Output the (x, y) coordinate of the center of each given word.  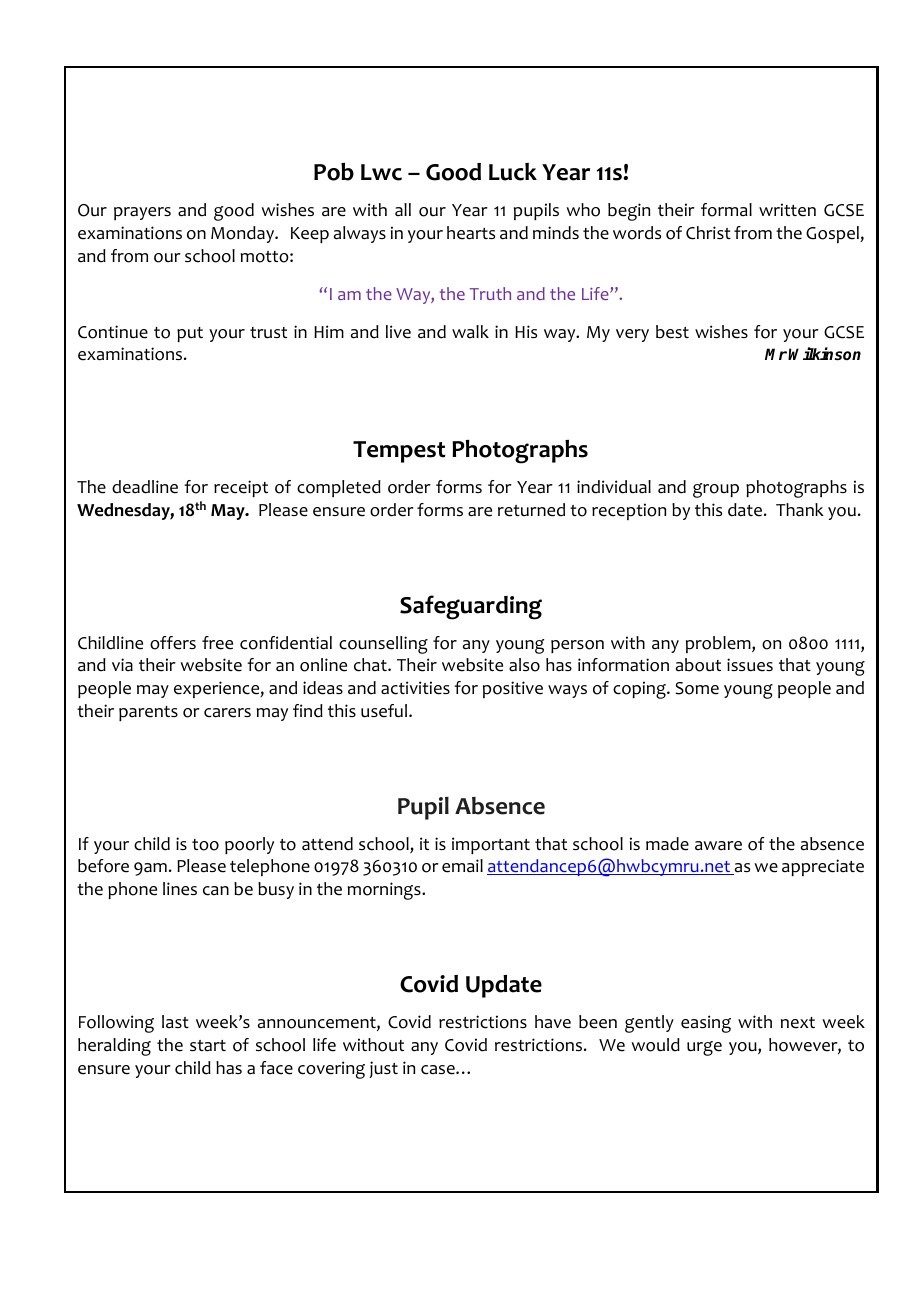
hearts (471, 233)
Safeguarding (471, 607)
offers (173, 643)
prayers (142, 213)
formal (726, 210)
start (208, 1046)
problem (719, 644)
